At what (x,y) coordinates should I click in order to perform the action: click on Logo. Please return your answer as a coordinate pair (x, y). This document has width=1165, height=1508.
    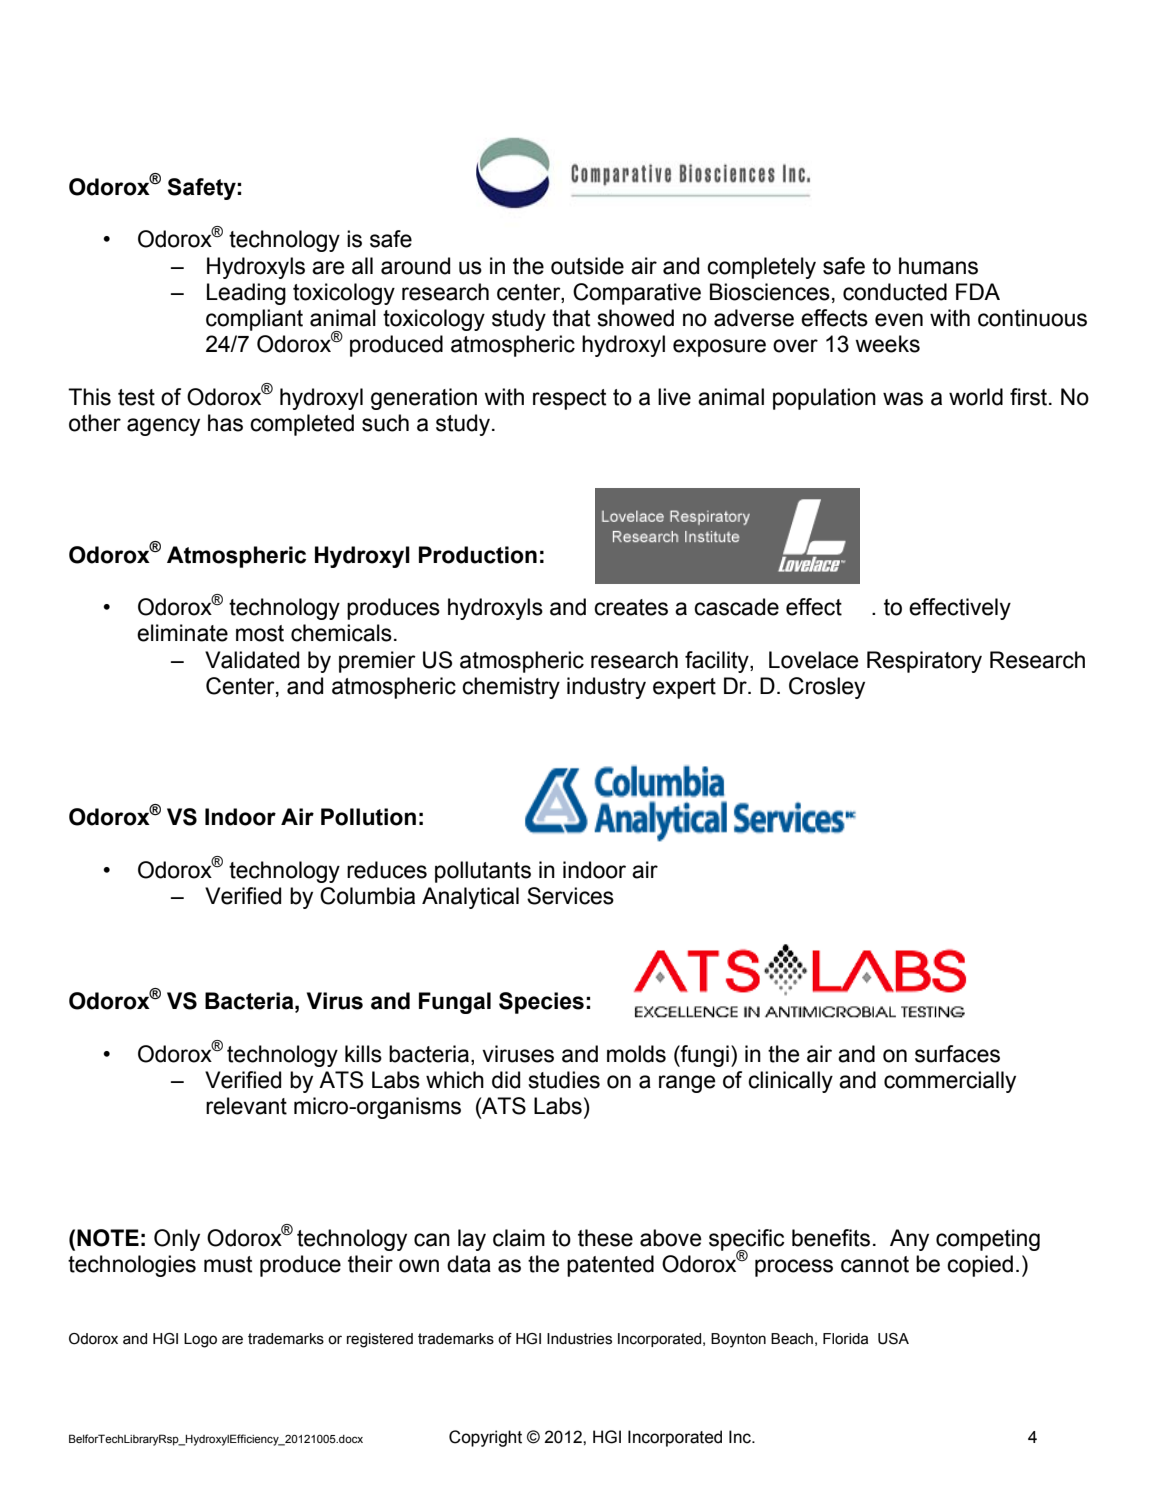
    Looking at the image, I should click on (200, 1340).
